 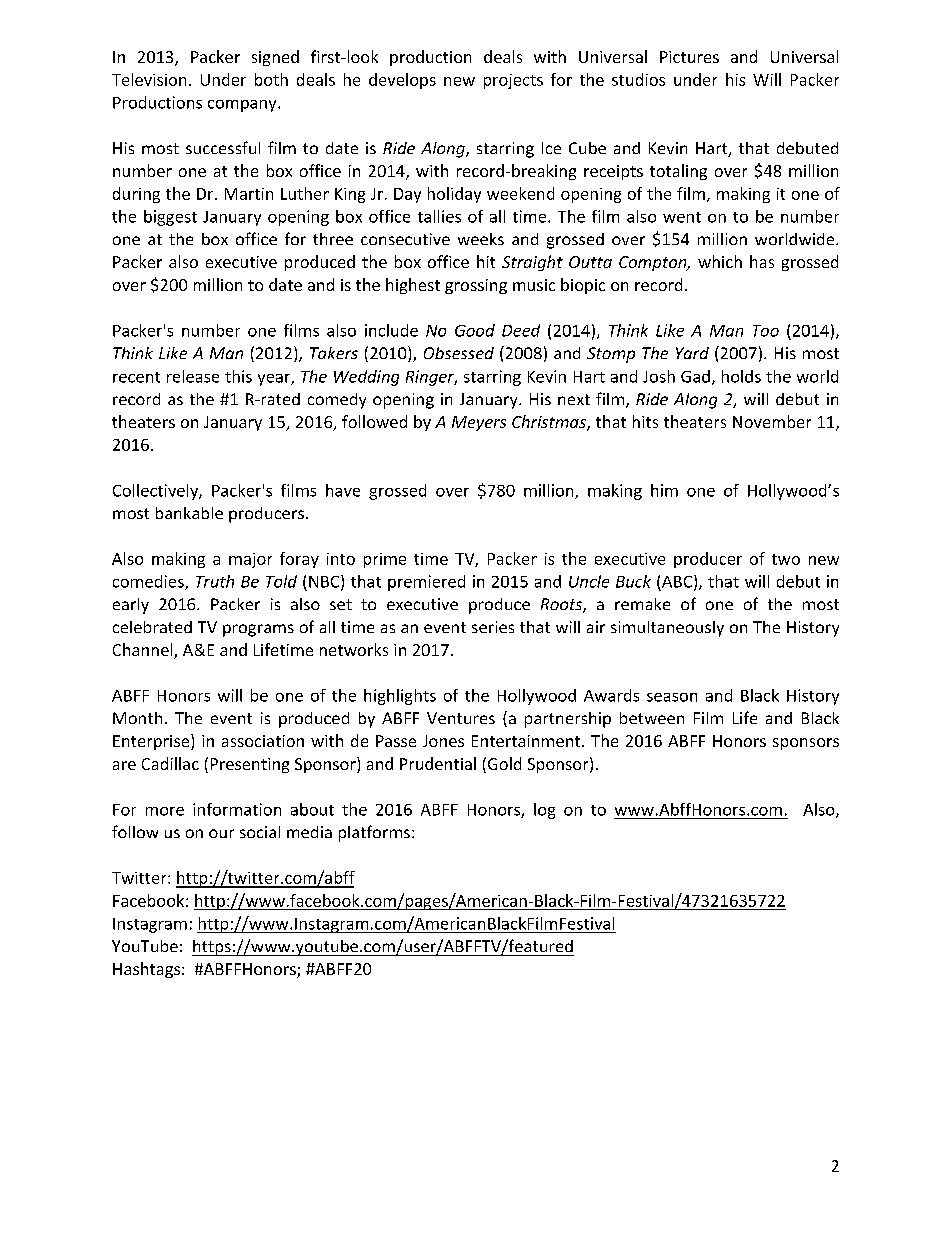 I want to click on log, so click(x=544, y=811).
